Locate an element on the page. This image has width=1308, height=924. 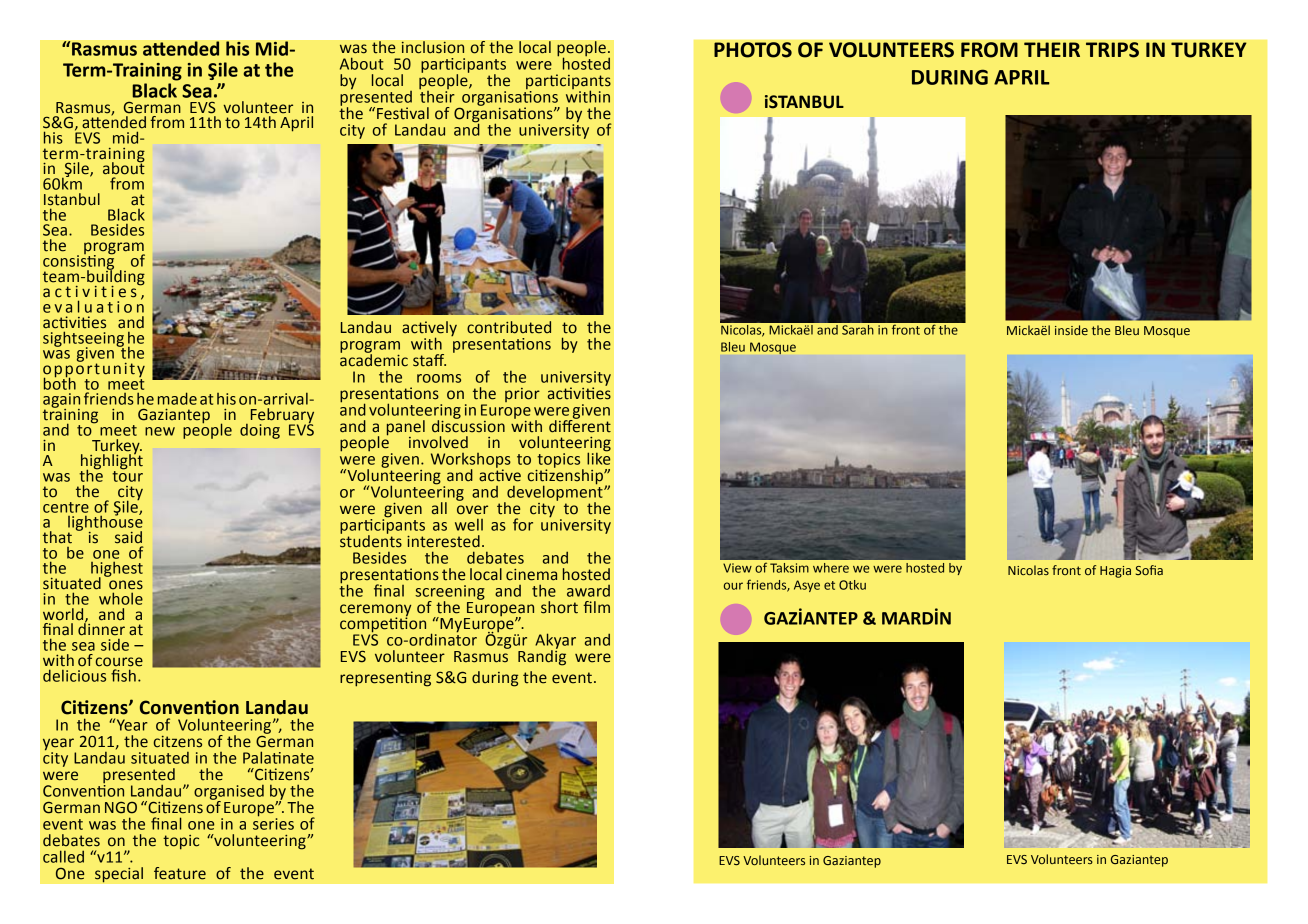
contributed is located at coordinates (509, 327).
